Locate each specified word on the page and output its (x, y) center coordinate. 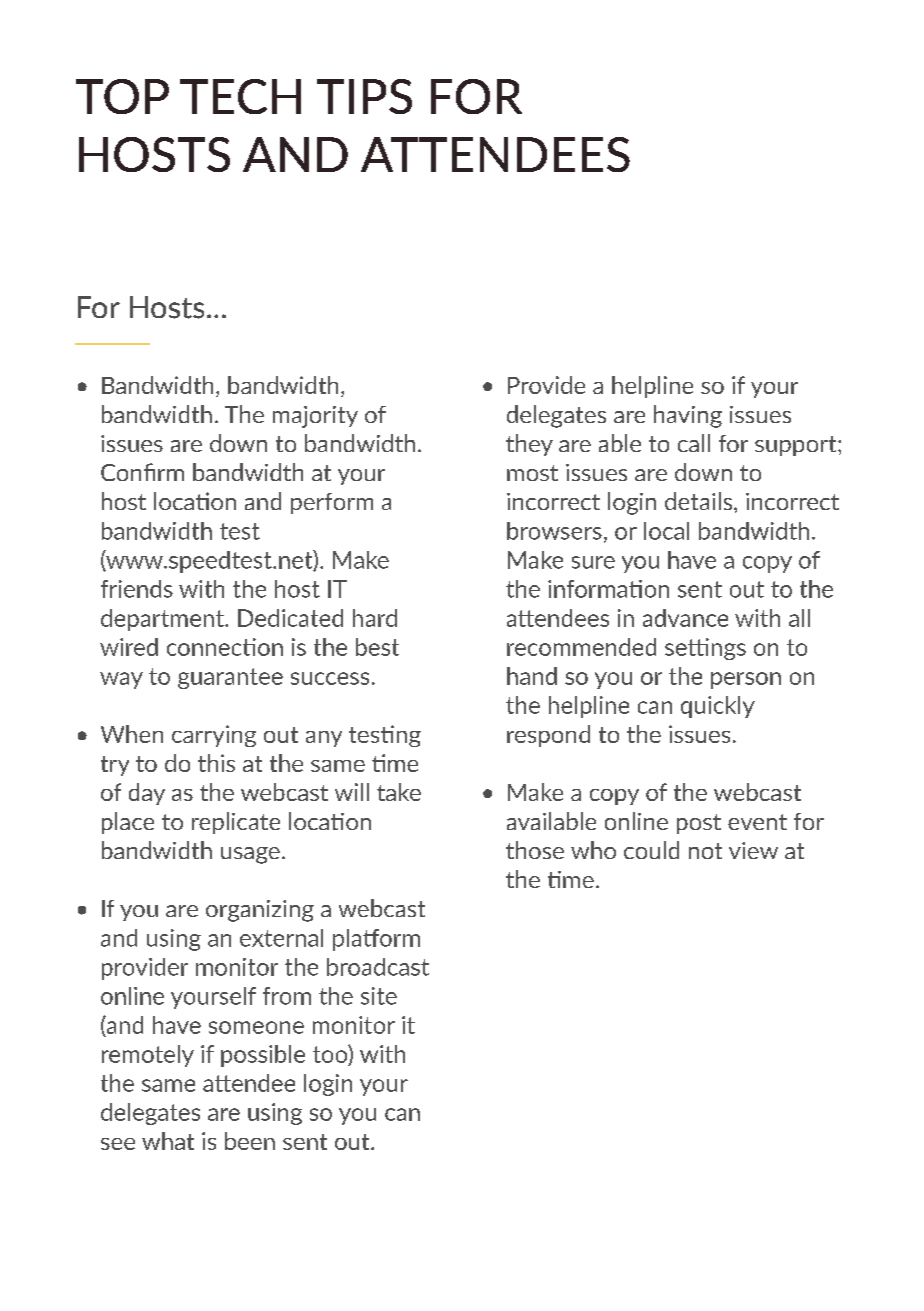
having (688, 416)
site (379, 996)
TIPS (364, 96)
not (705, 851)
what (168, 1141)
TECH (240, 96)
